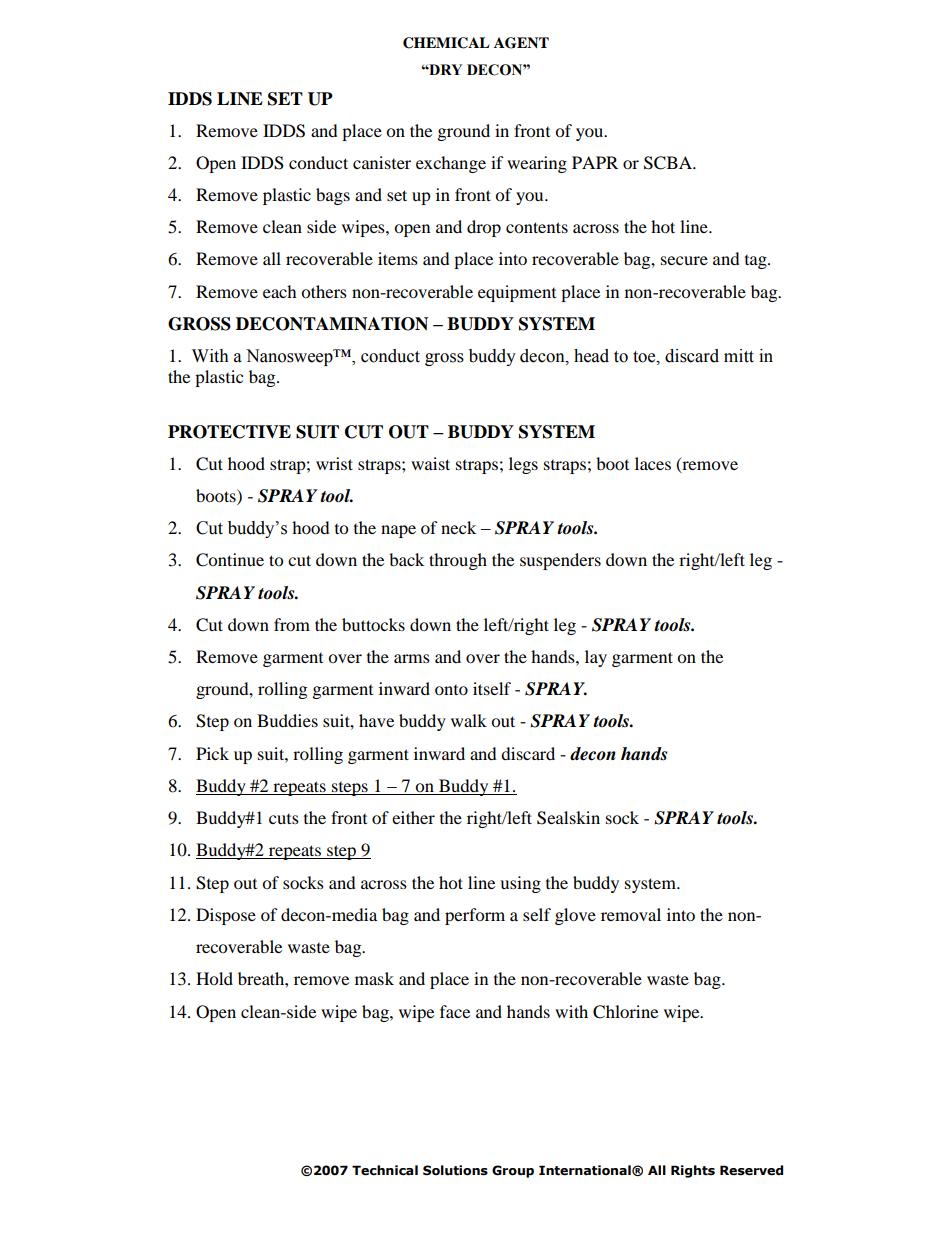 Image resolution: width=952 pixels, height=1233 pixels. Describe the element at coordinates (537, 164) in the screenshot. I see `wearing` at that location.
